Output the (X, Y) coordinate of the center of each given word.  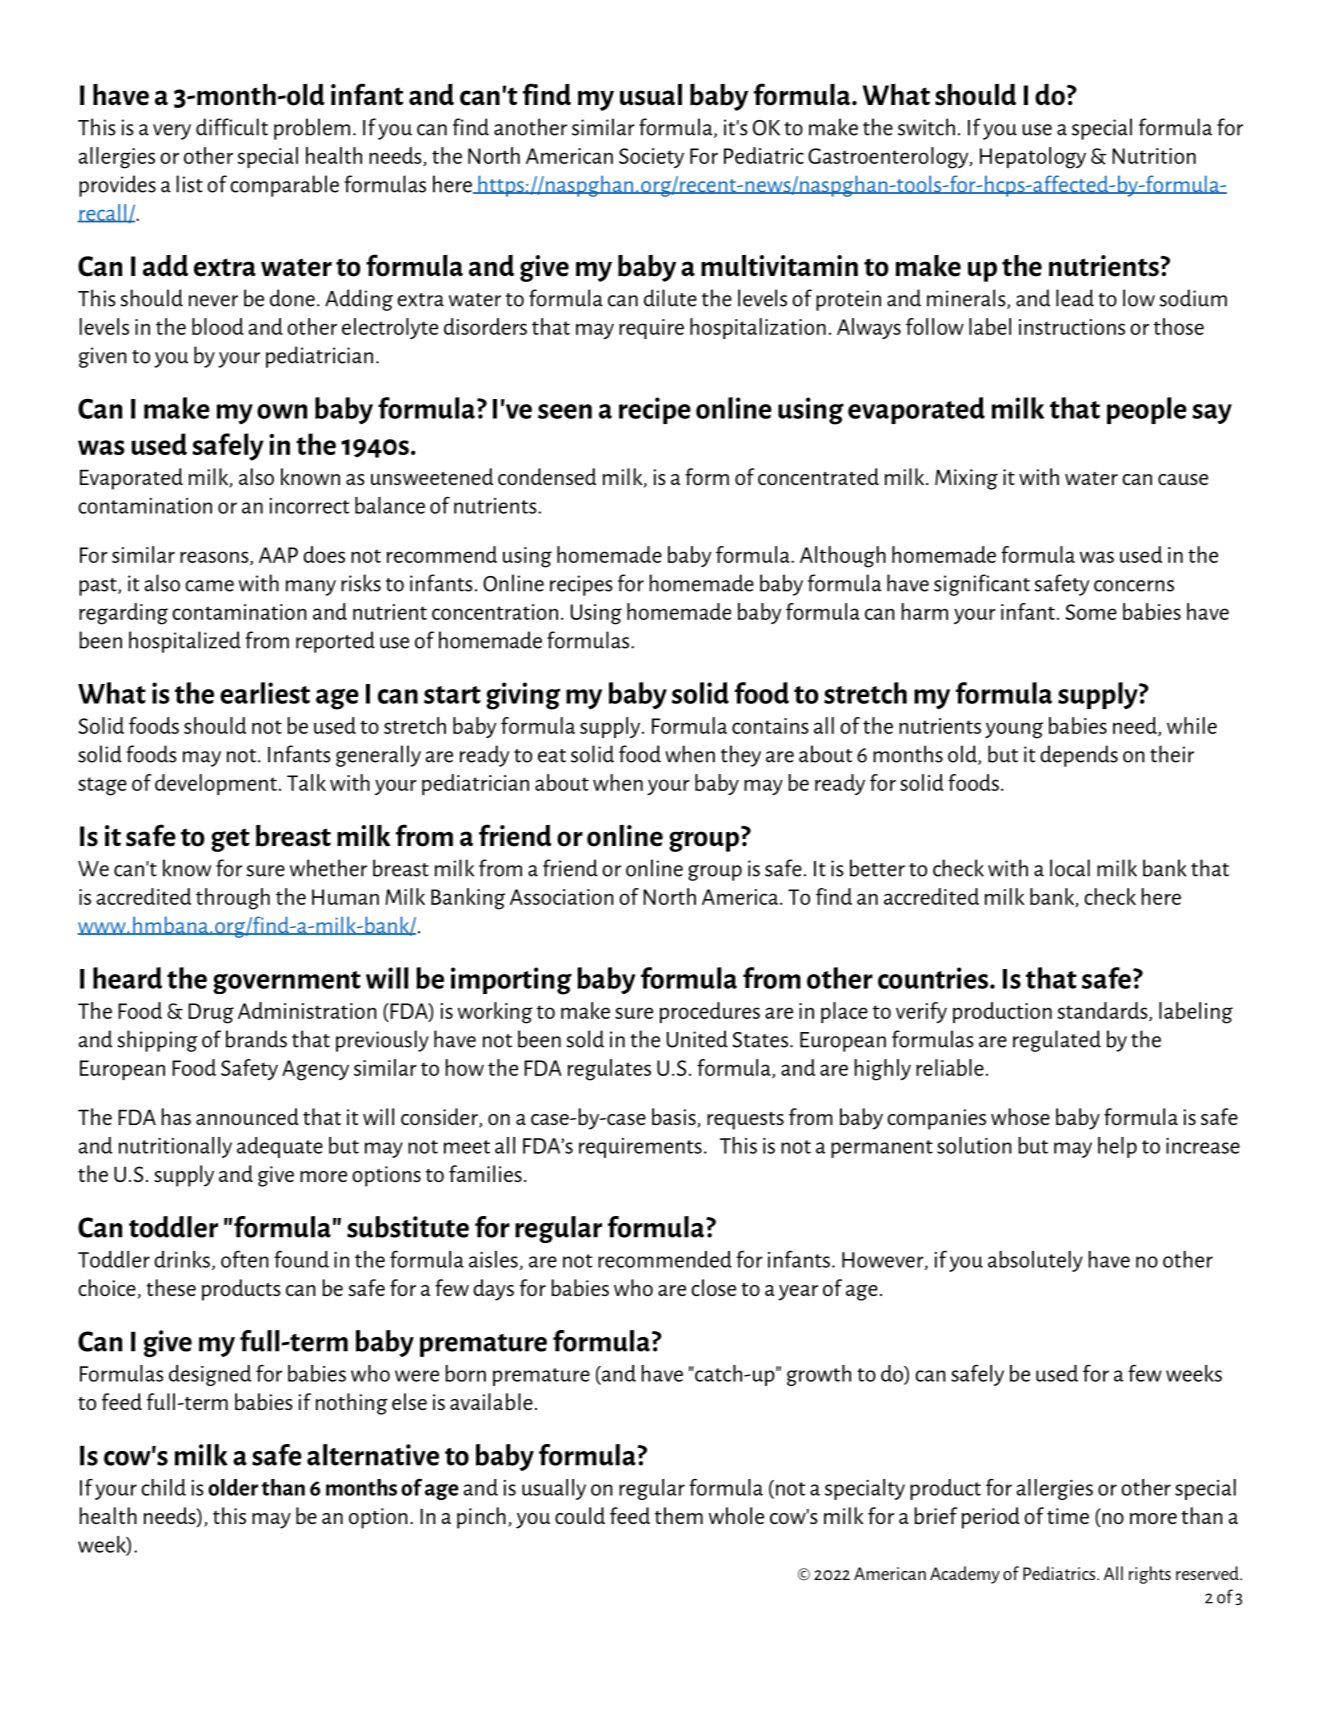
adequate (280, 1147)
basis (675, 1118)
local (1070, 868)
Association (562, 897)
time (1068, 1516)
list (189, 184)
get (230, 840)
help (1117, 1147)
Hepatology (1033, 158)
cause (1183, 479)
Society (651, 158)
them (679, 1515)
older (233, 1487)
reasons (215, 558)
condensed (547, 476)
